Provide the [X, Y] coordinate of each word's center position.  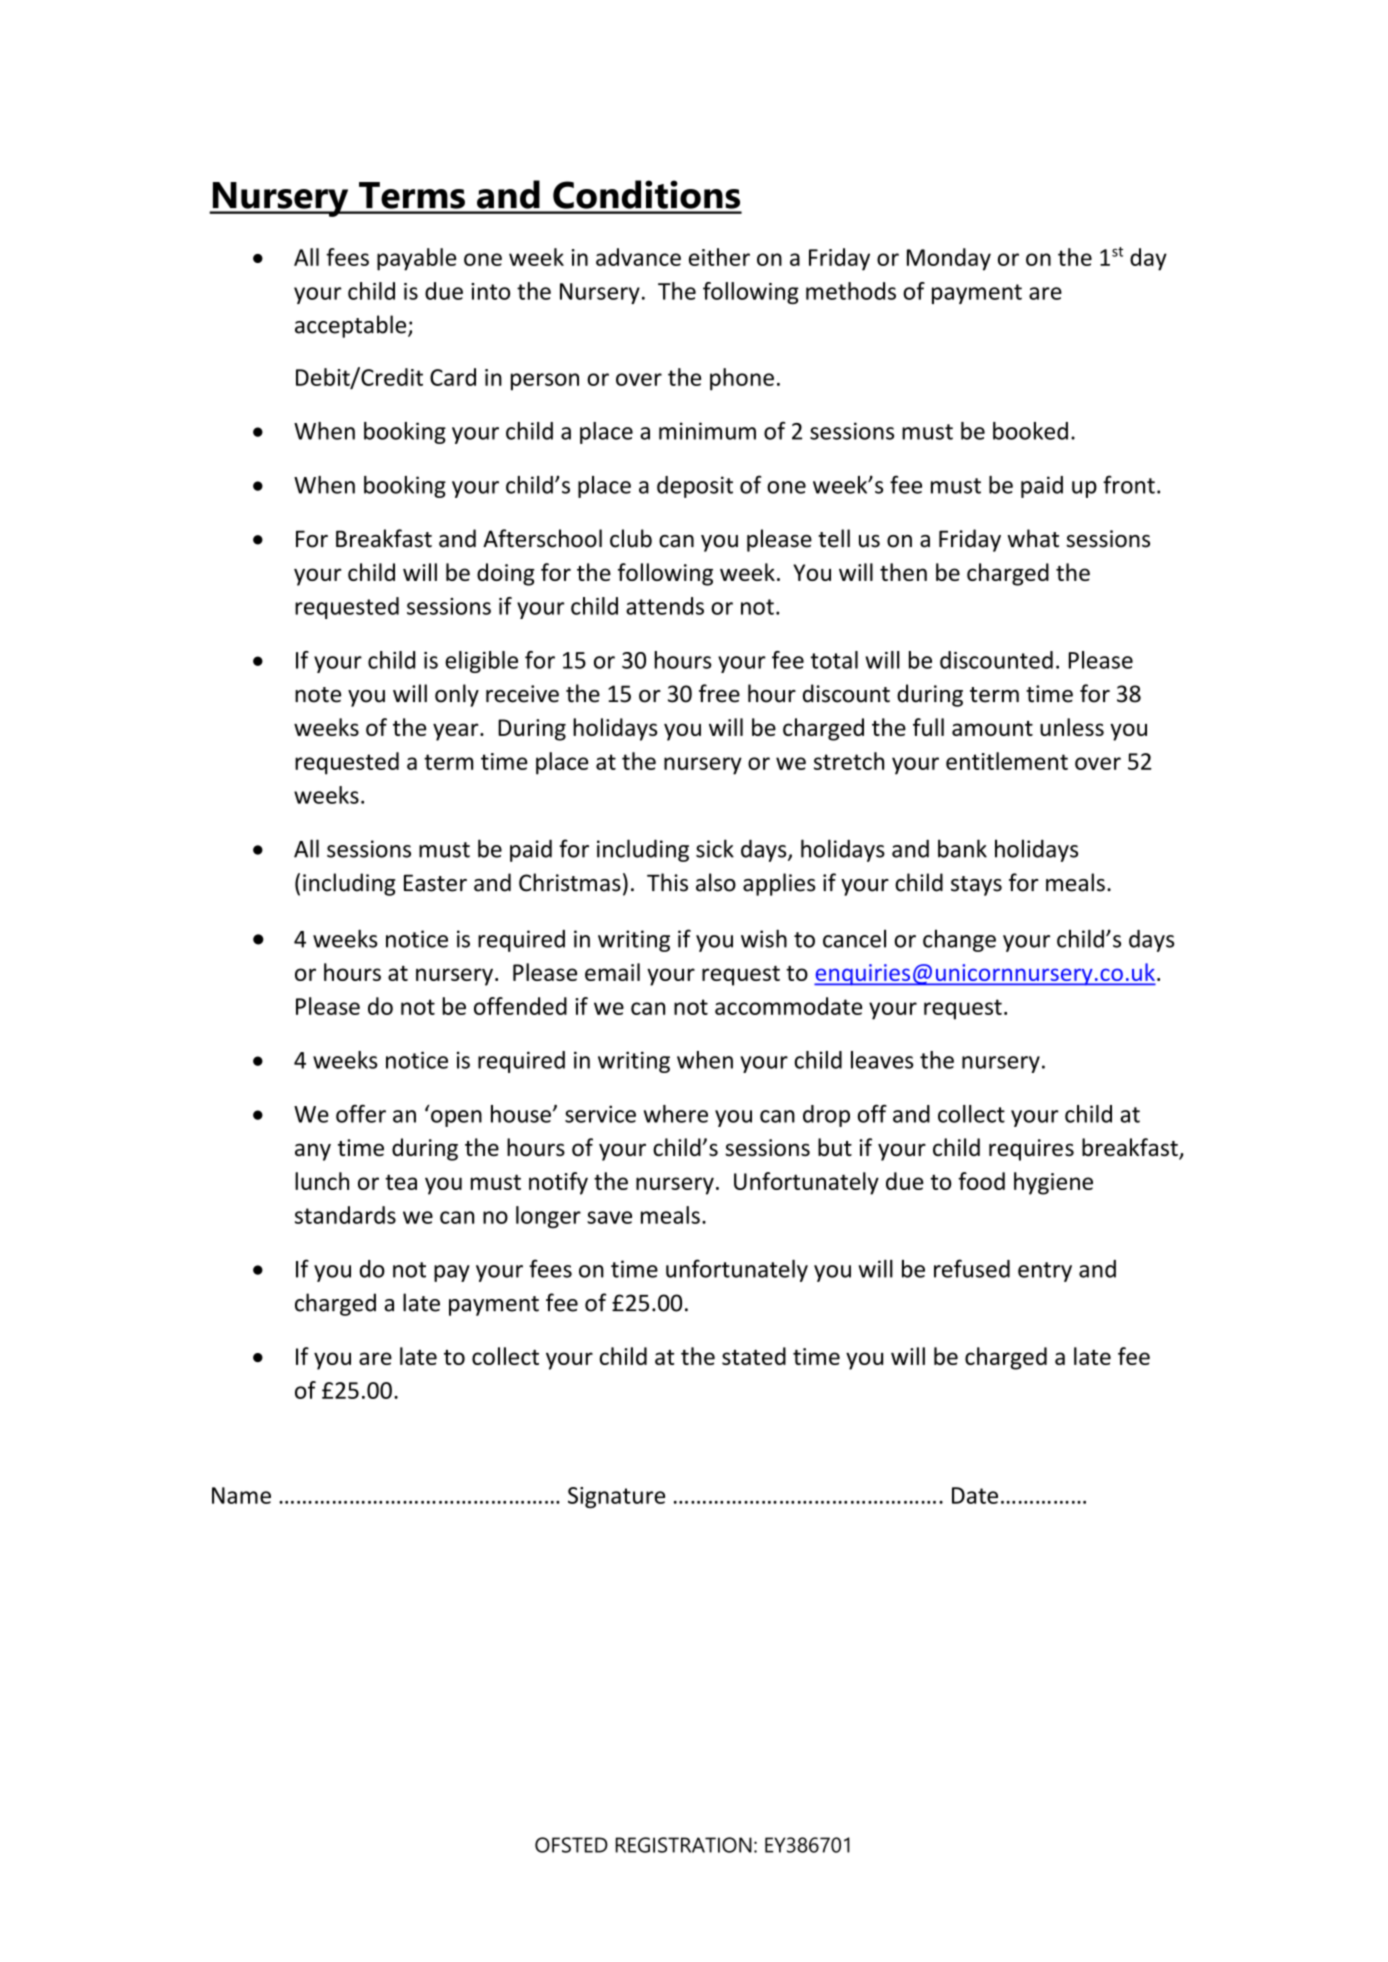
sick [715, 848]
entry [1045, 1272]
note [318, 695]
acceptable [352, 326]
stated [754, 1356]
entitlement [1007, 761]
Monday [949, 259]
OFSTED [571, 1845]
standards [345, 1215]
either [719, 257]
